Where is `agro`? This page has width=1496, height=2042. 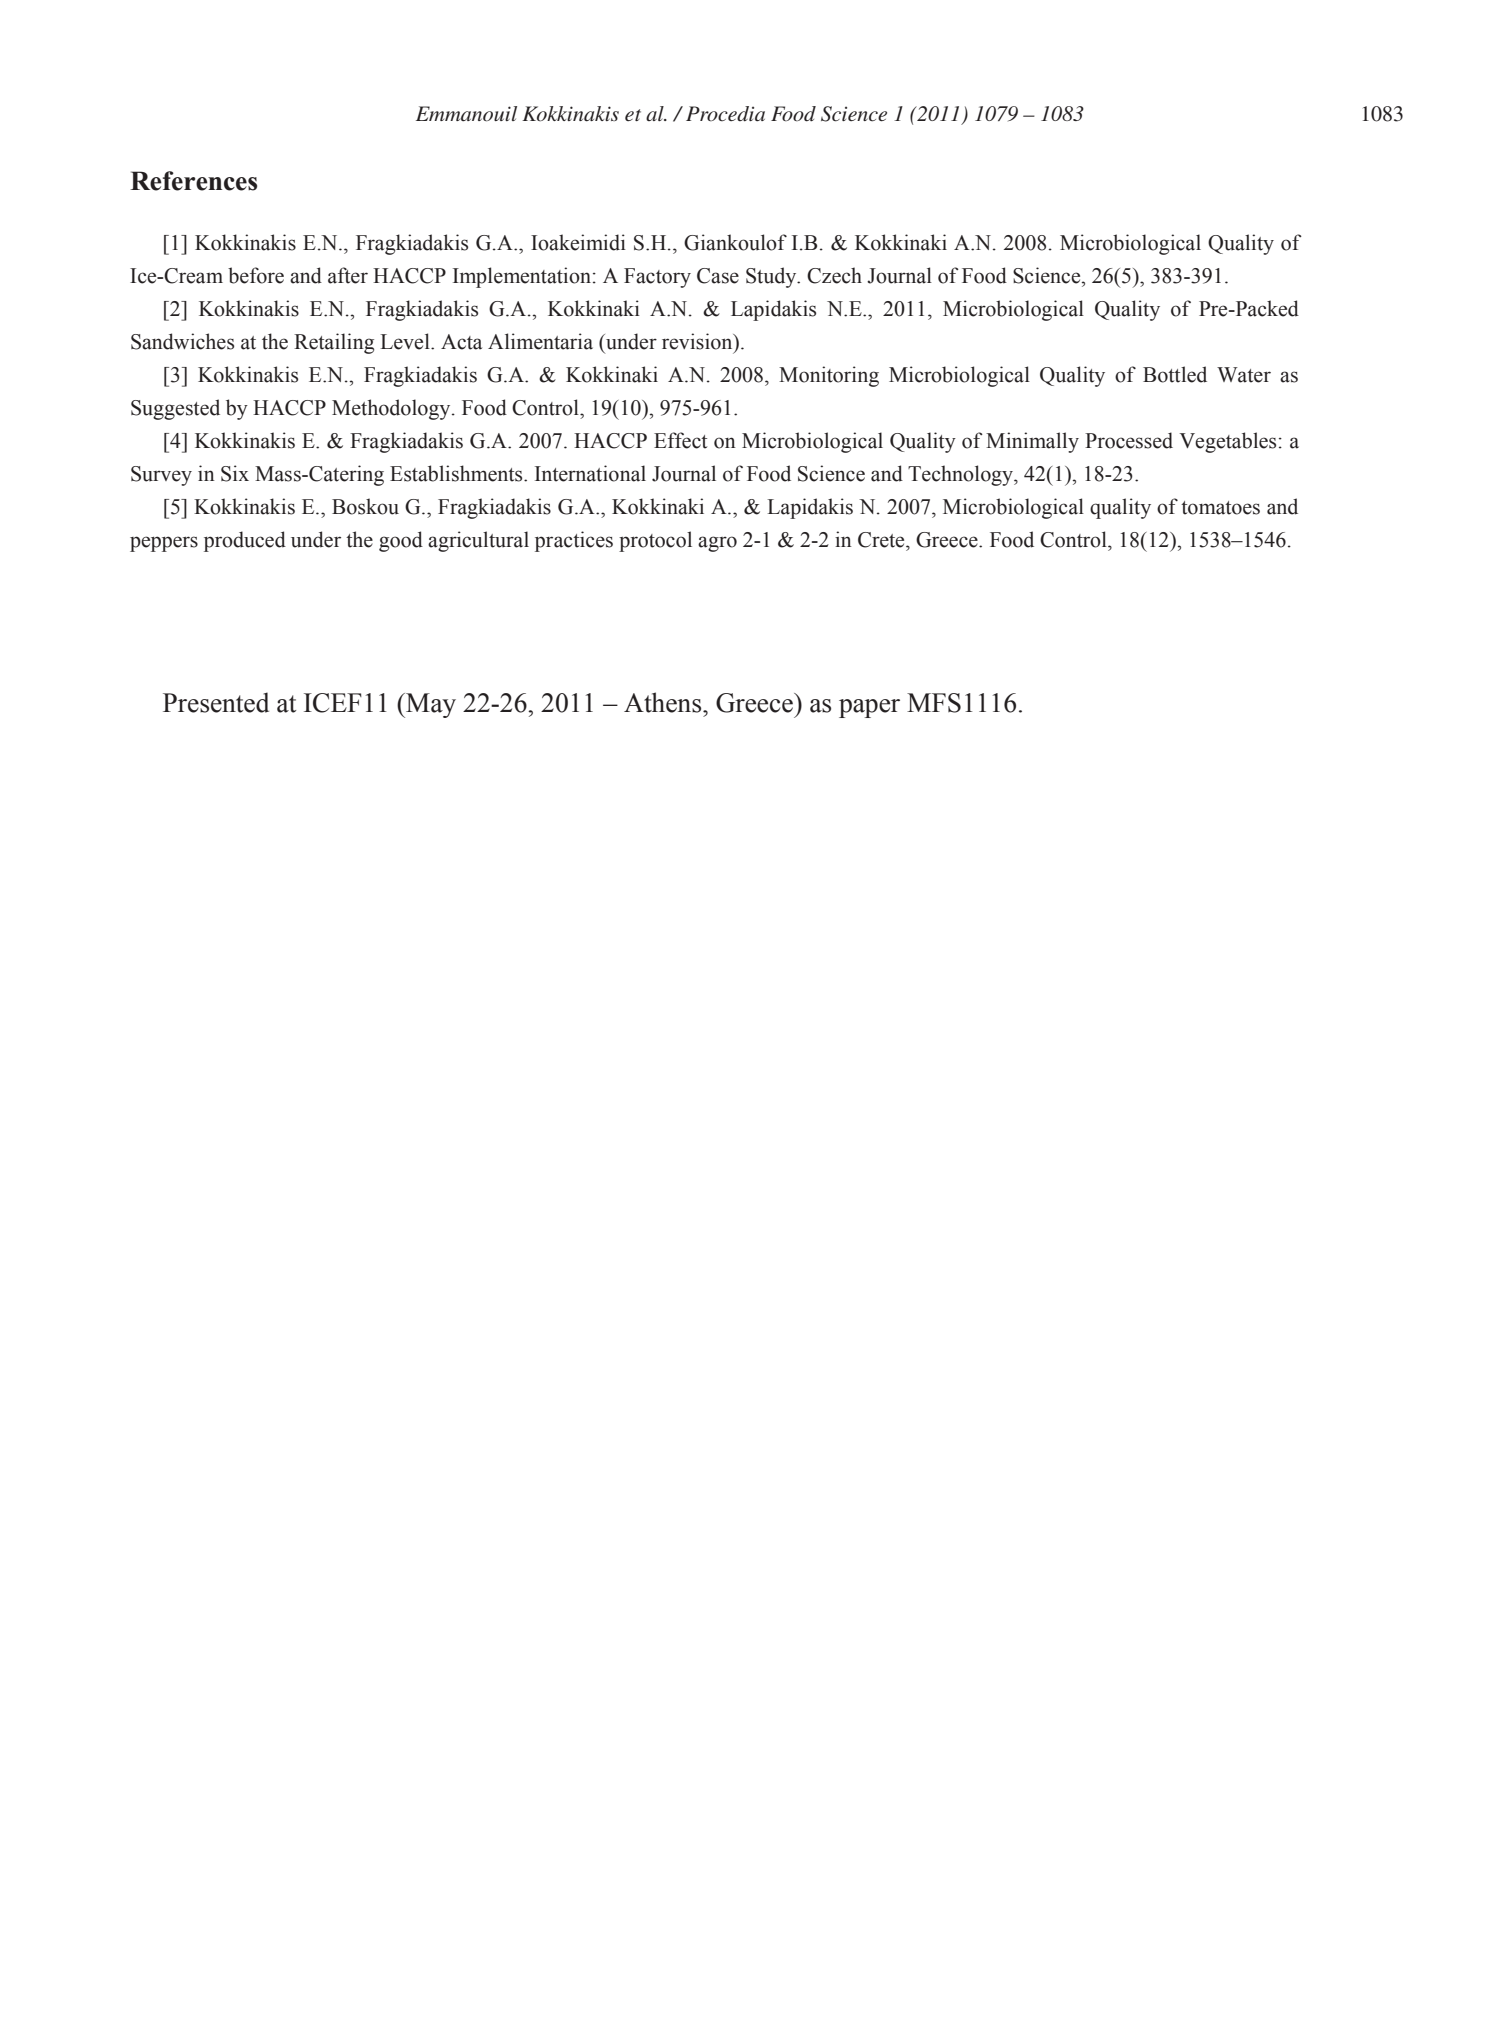 agro is located at coordinates (717, 544).
